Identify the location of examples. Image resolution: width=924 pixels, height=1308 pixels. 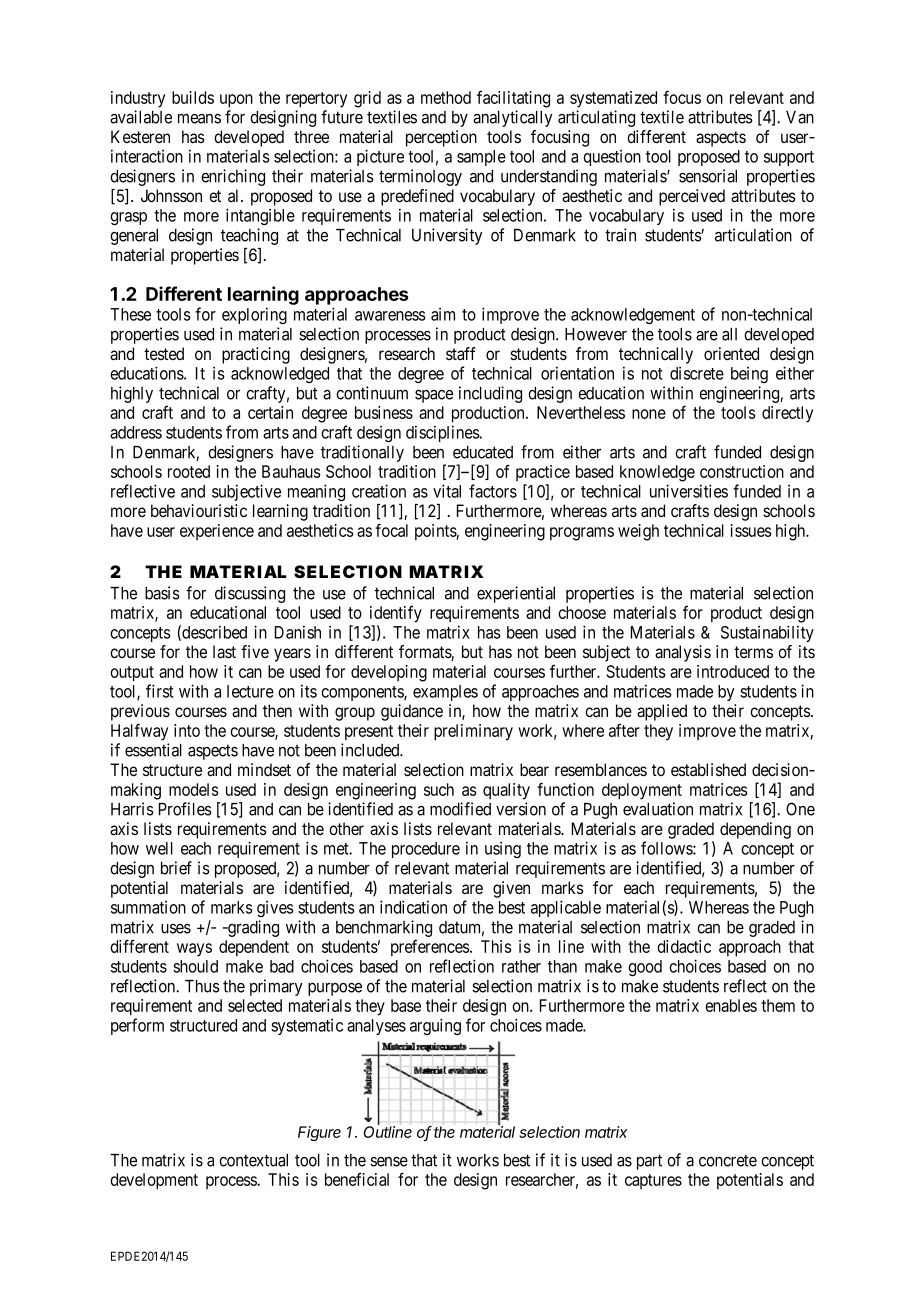
(445, 693).
